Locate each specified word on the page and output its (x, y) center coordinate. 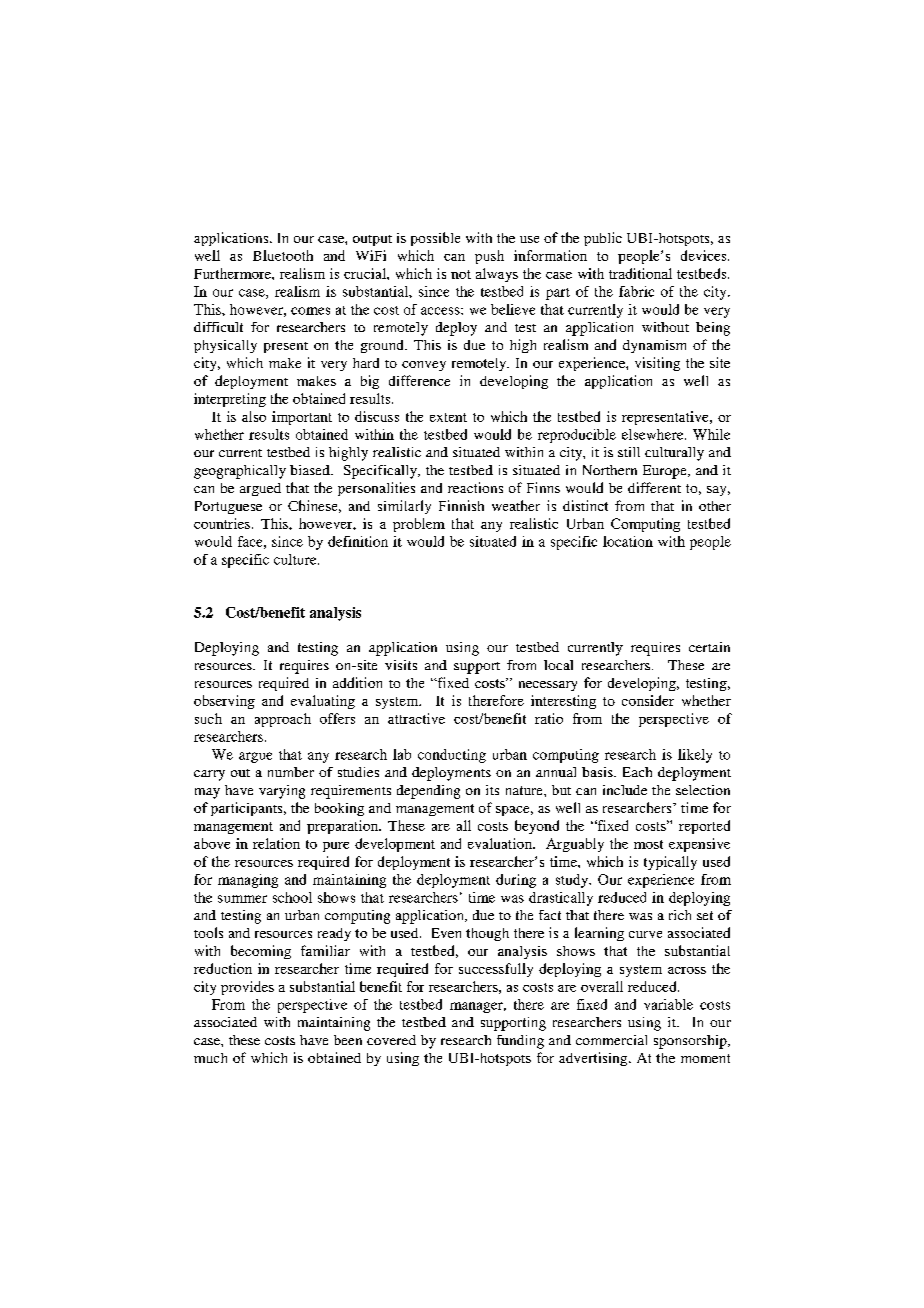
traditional (640, 273)
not (461, 274)
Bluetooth (283, 255)
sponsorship (691, 1042)
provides (247, 988)
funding (520, 1042)
